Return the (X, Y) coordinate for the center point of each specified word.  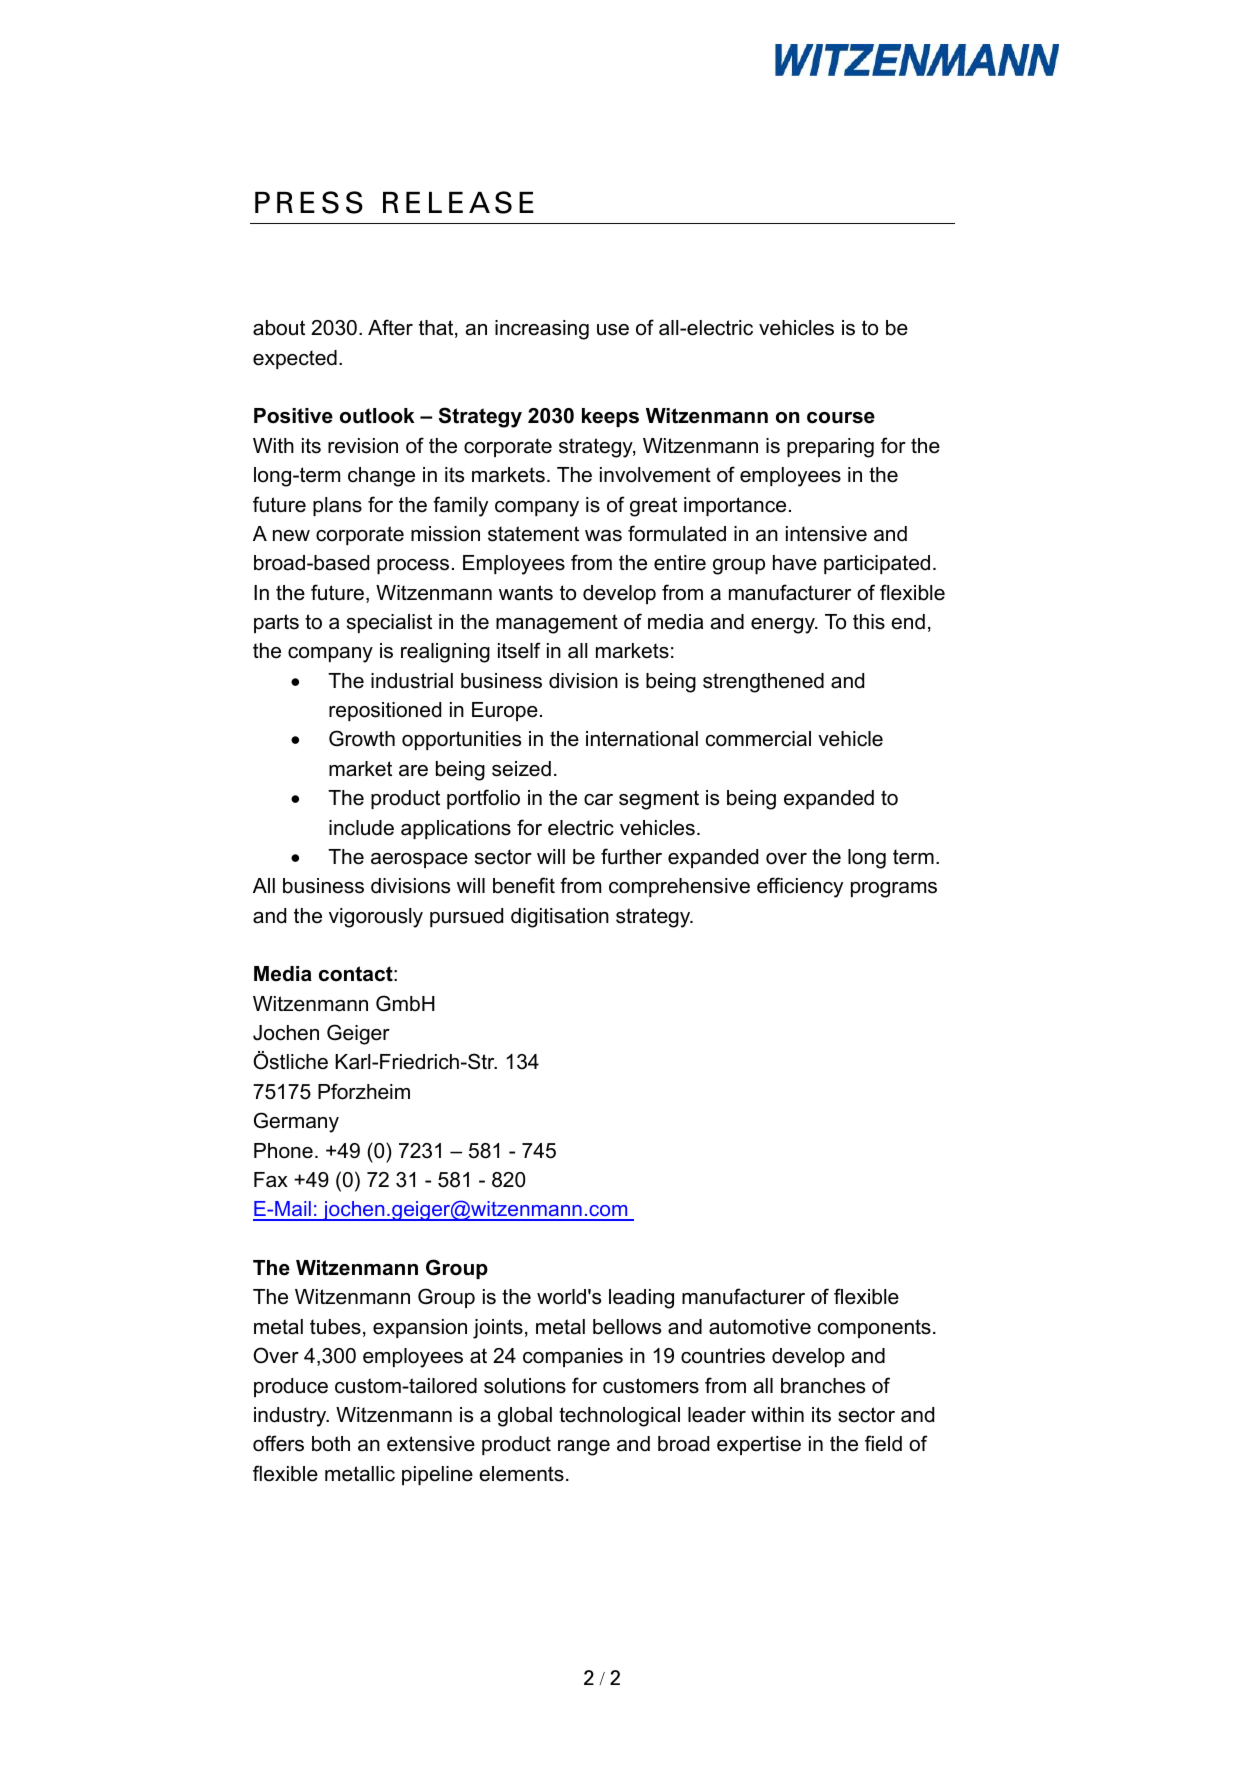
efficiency (800, 887)
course (841, 418)
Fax (271, 1180)
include (361, 828)
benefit (524, 885)
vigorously (376, 918)
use (613, 330)
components (874, 1328)
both (331, 1444)
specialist (389, 623)
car (598, 800)
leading (641, 1299)
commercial (758, 739)
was (603, 536)
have (795, 563)
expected (295, 359)
